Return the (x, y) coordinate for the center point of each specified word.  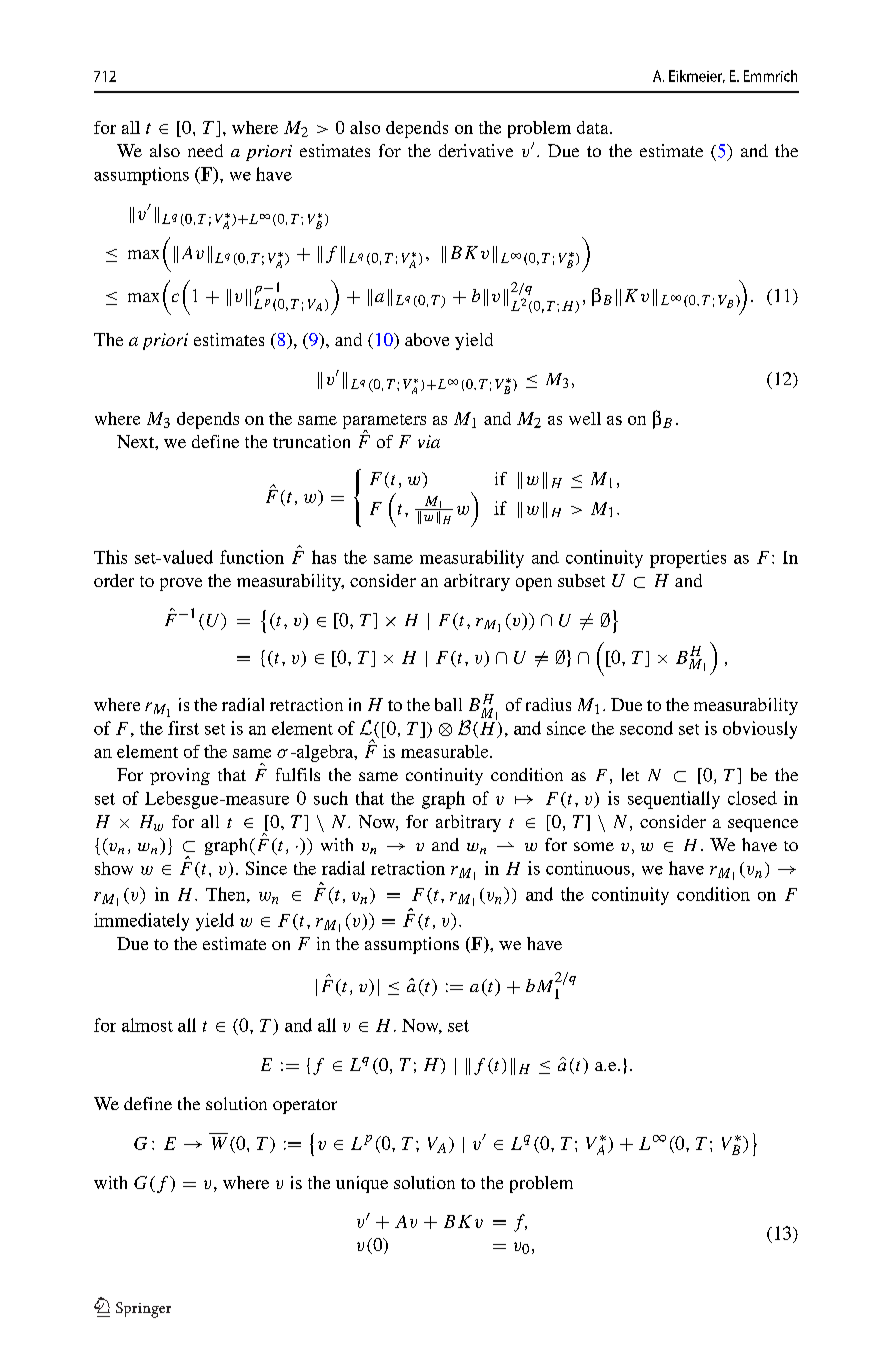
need (205, 150)
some (594, 846)
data (594, 127)
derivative (476, 150)
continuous (588, 868)
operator (305, 1106)
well (585, 418)
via (429, 441)
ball (448, 704)
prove (181, 584)
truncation (311, 441)
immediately (141, 922)
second (646, 728)
